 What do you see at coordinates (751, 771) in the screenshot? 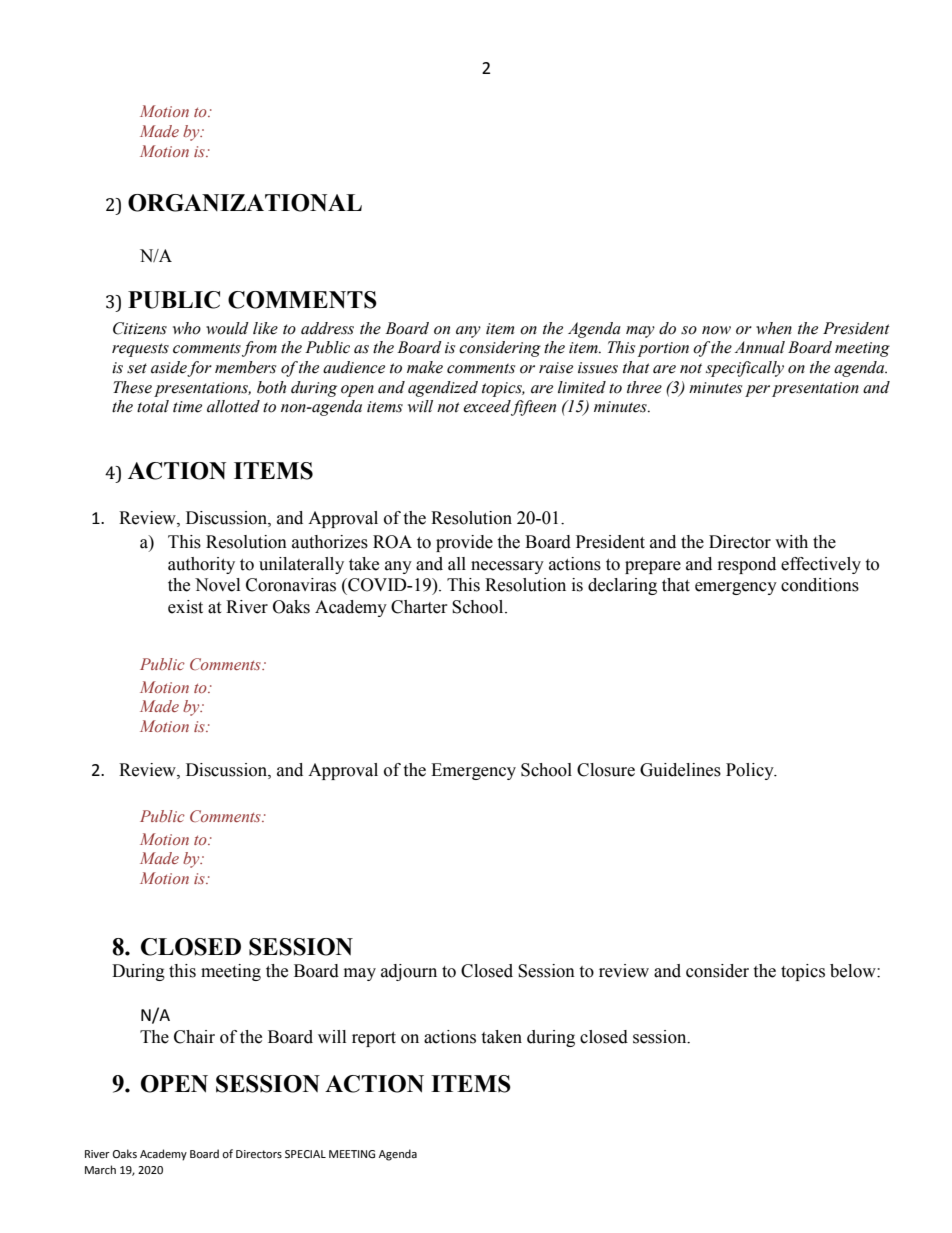
I see `Policy` at bounding box center [751, 771].
